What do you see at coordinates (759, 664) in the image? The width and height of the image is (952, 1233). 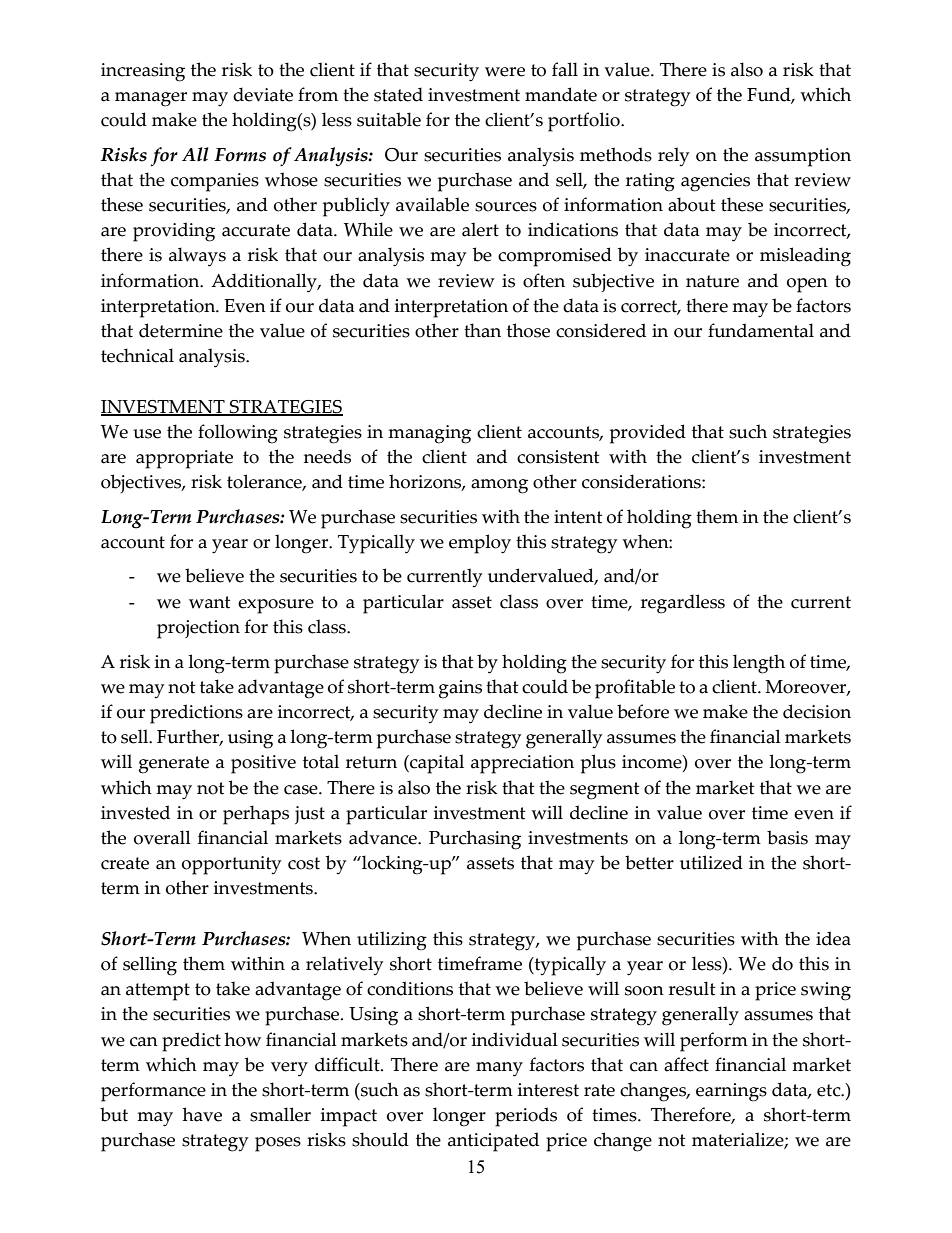 I see `length` at bounding box center [759, 664].
